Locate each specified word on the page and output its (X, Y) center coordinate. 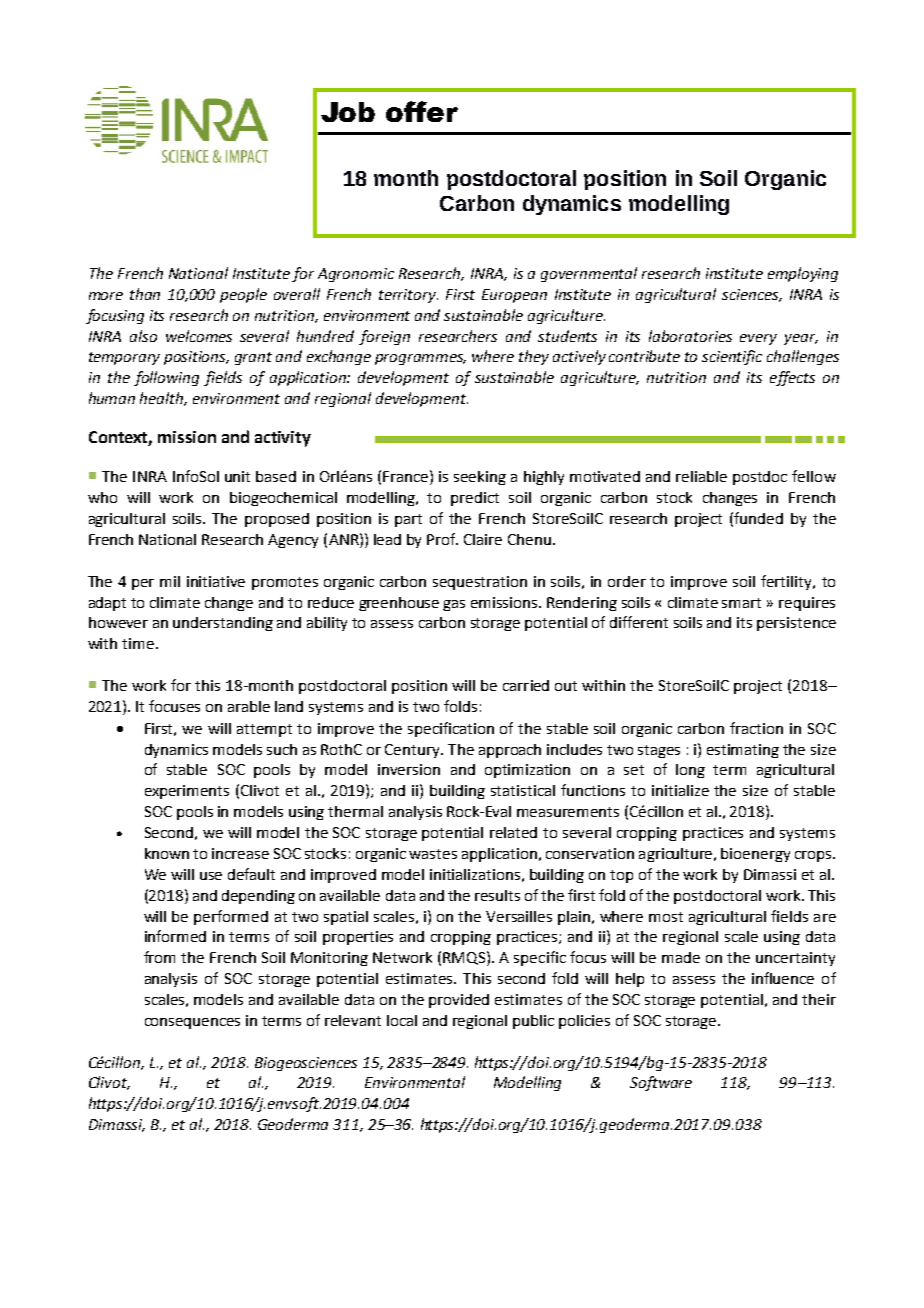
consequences (192, 1023)
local (402, 1020)
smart (741, 603)
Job (348, 112)
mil (170, 581)
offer (422, 111)
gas (454, 605)
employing (803, 274)
